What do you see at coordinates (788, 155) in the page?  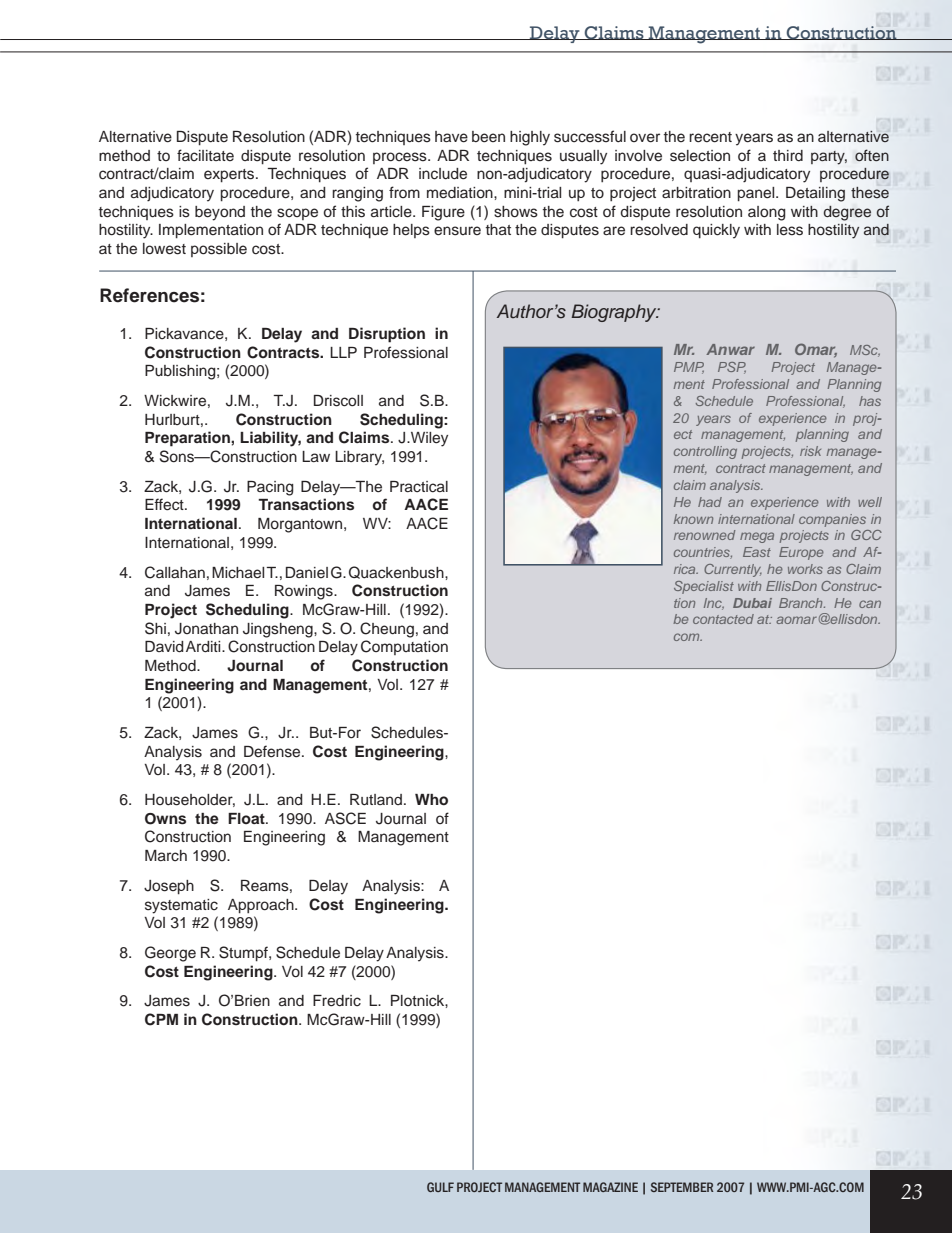 I see `third` at bounding box center [788, 155].
